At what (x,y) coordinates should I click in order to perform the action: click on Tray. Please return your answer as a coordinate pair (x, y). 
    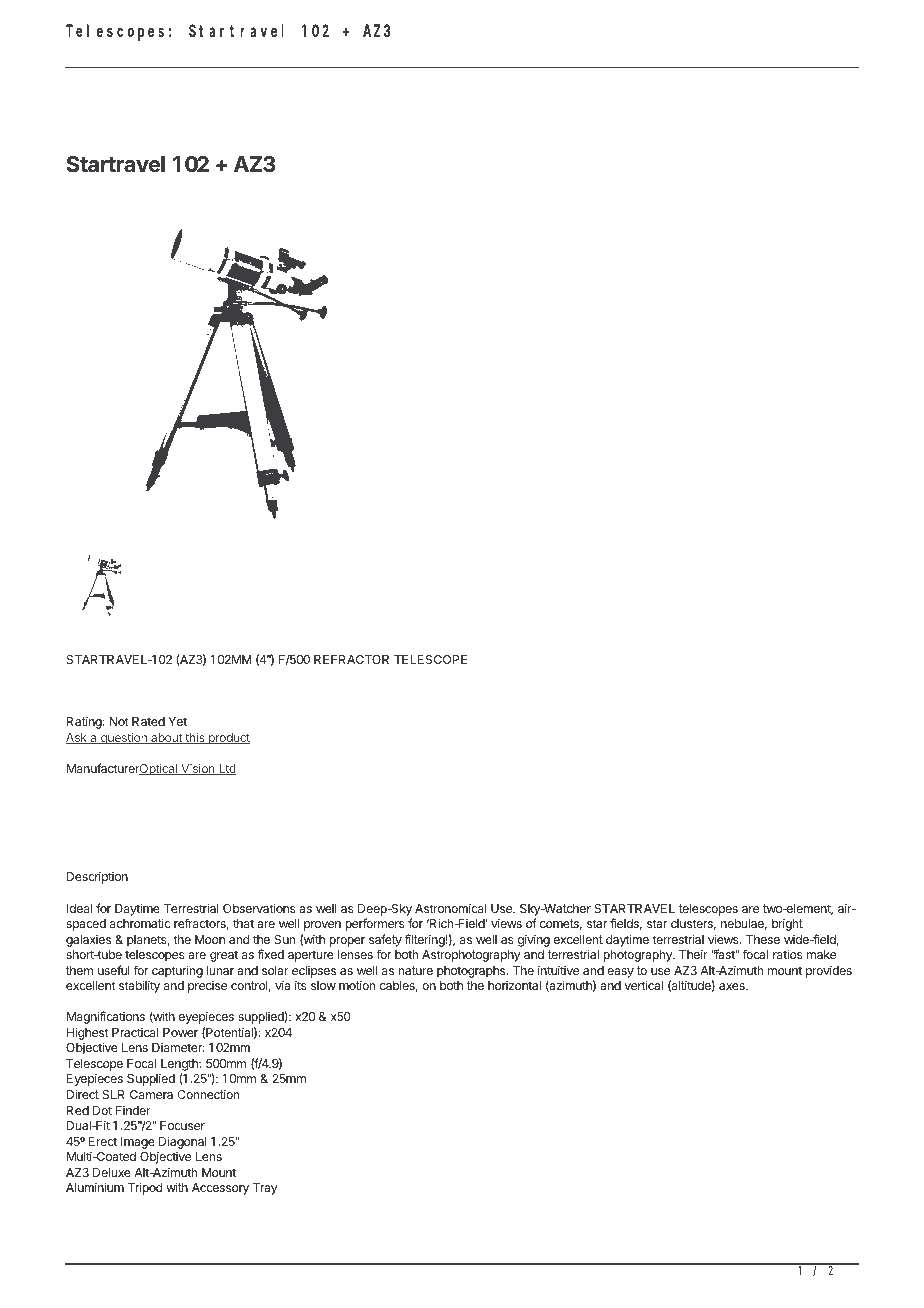
    Looking at the image, I should click on (265, 1189).
